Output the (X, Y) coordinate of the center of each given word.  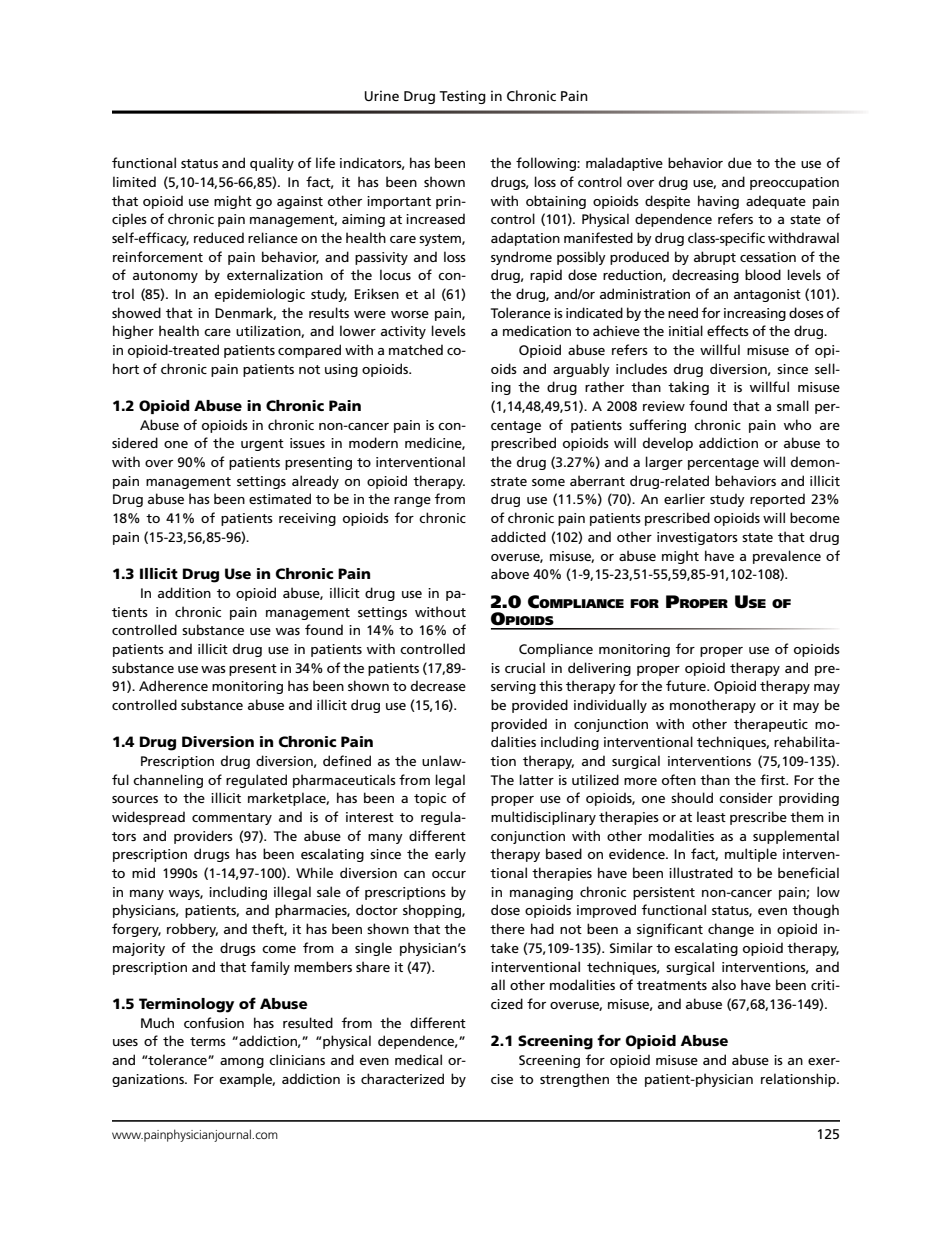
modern (373, 442)
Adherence (173, 685)
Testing (462, 97)
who (797, 424)
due (740, 162)
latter (537, 779)
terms (208, 1041)
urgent (262, 445)
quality (272, 164)
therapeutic (771, 725)
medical (418, 1059)
